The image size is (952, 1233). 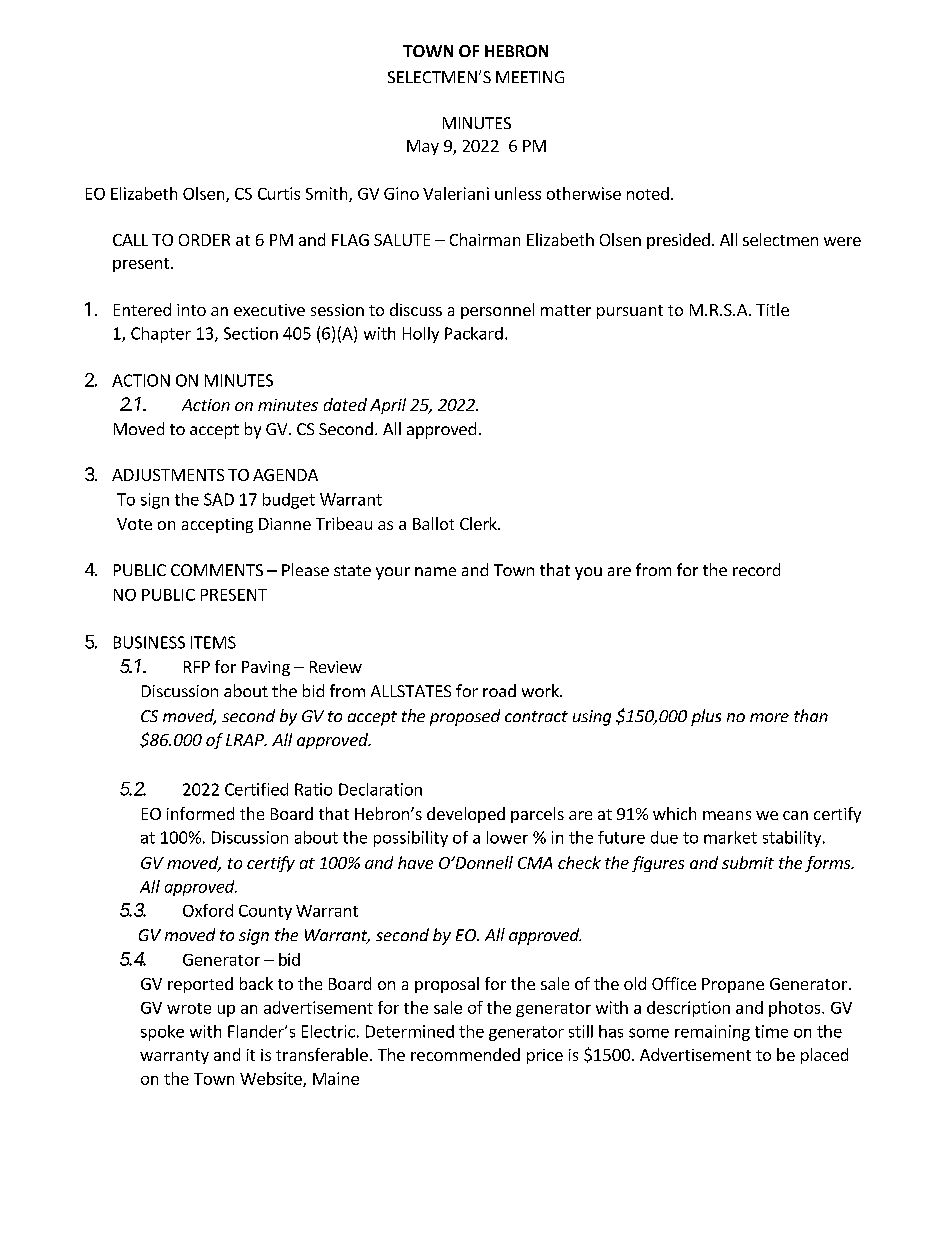 I want to click on more, so click(x=769, y=717).
